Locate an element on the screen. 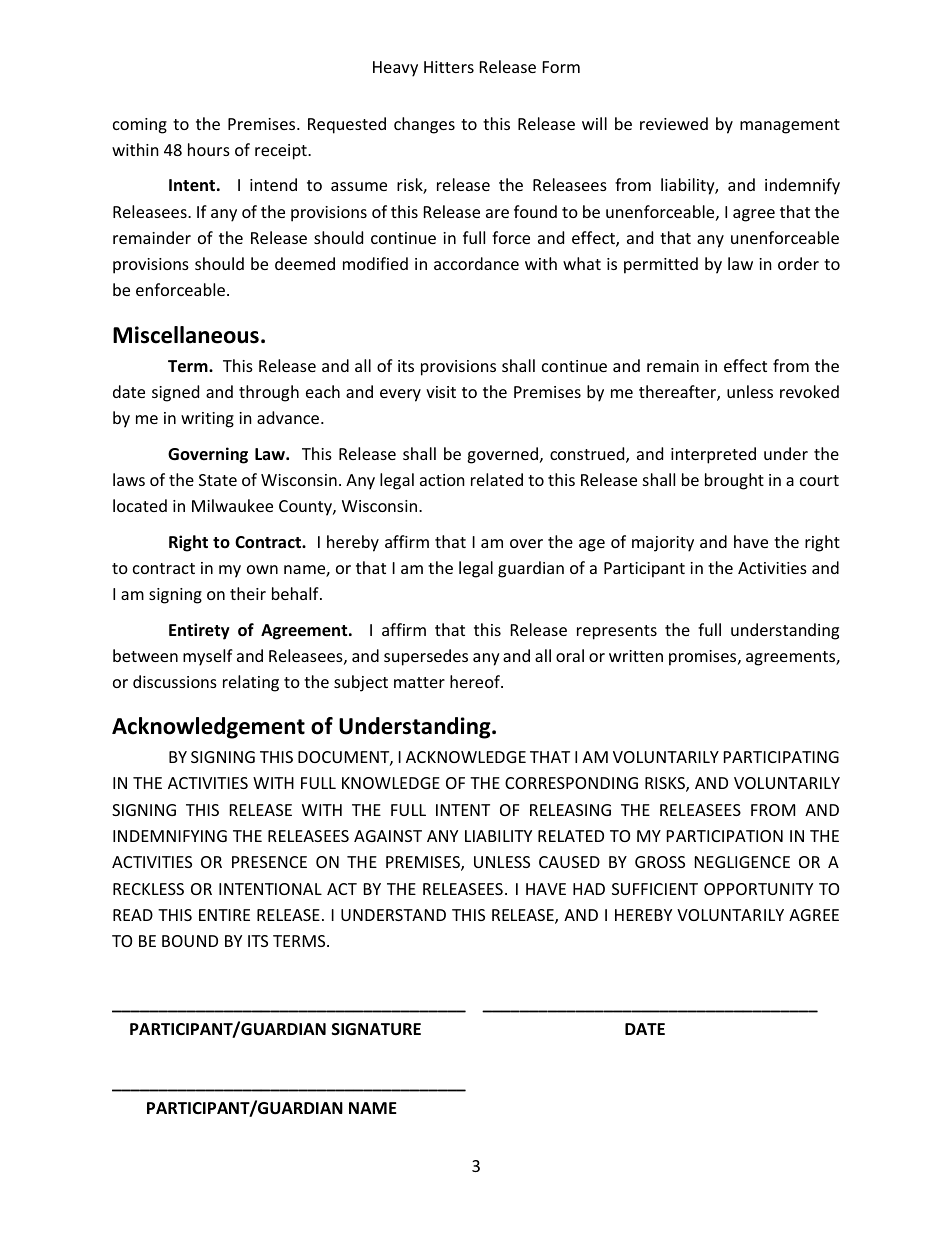  hours is located at coordinates (209, 149).
